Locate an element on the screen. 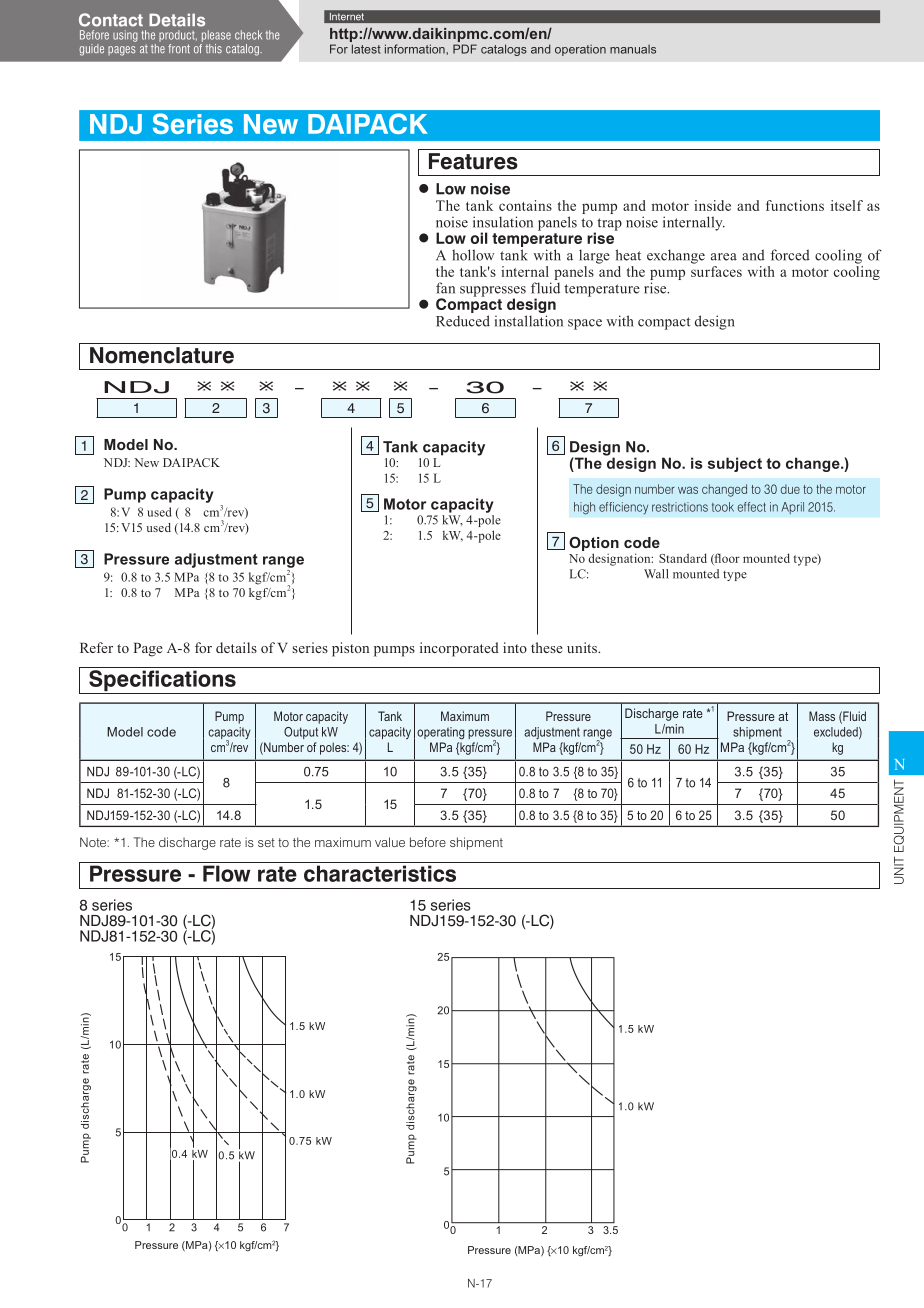  into is located at coordinates (515, 647).
